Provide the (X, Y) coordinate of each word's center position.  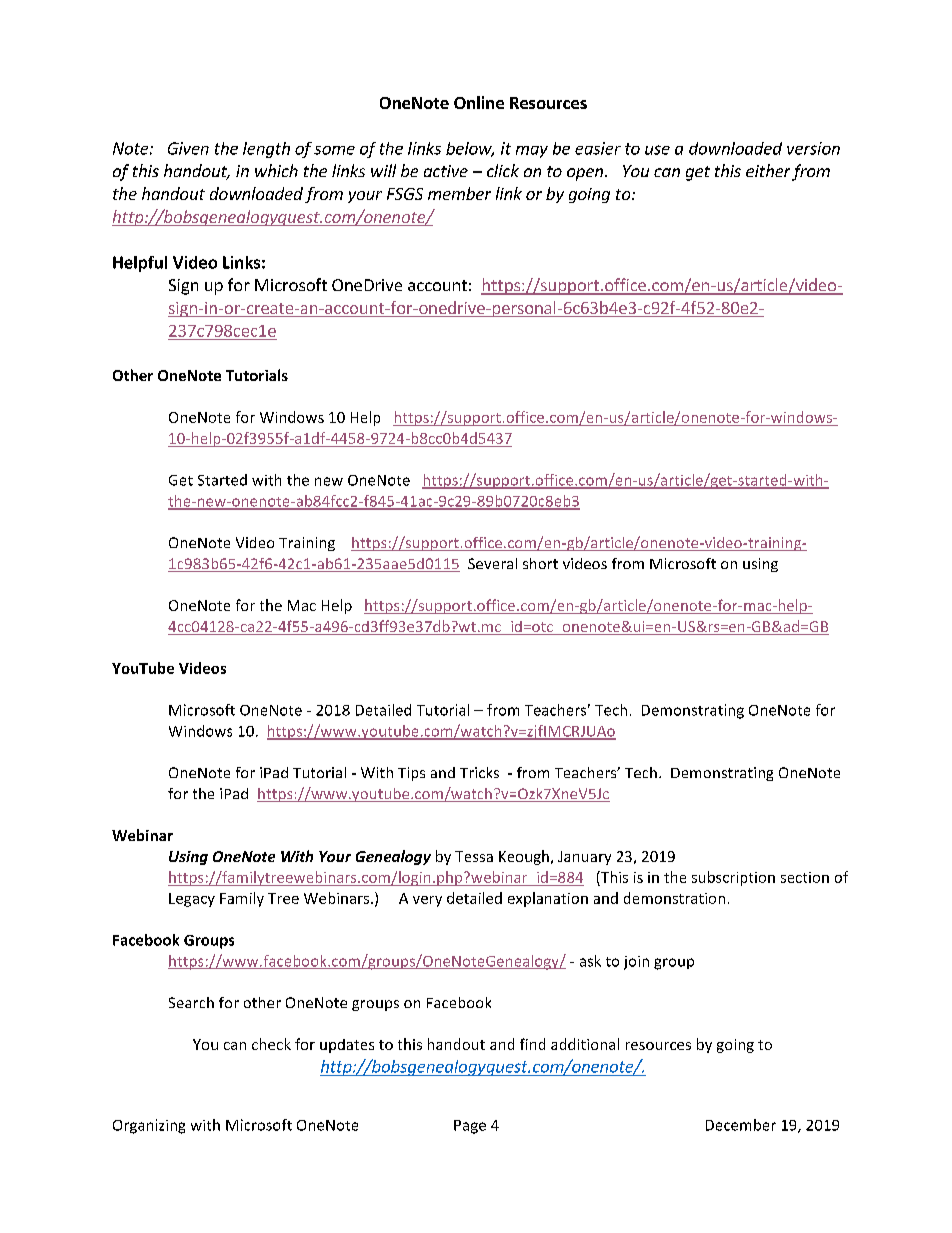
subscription (733, 878)
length (266, 150)
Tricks (479, 772)
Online (479, 102)
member (459, 193)
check (271, 1044)
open (585, 174)
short (540, 563)
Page (470, 1127)
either (768, 170)
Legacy (192, 900)
